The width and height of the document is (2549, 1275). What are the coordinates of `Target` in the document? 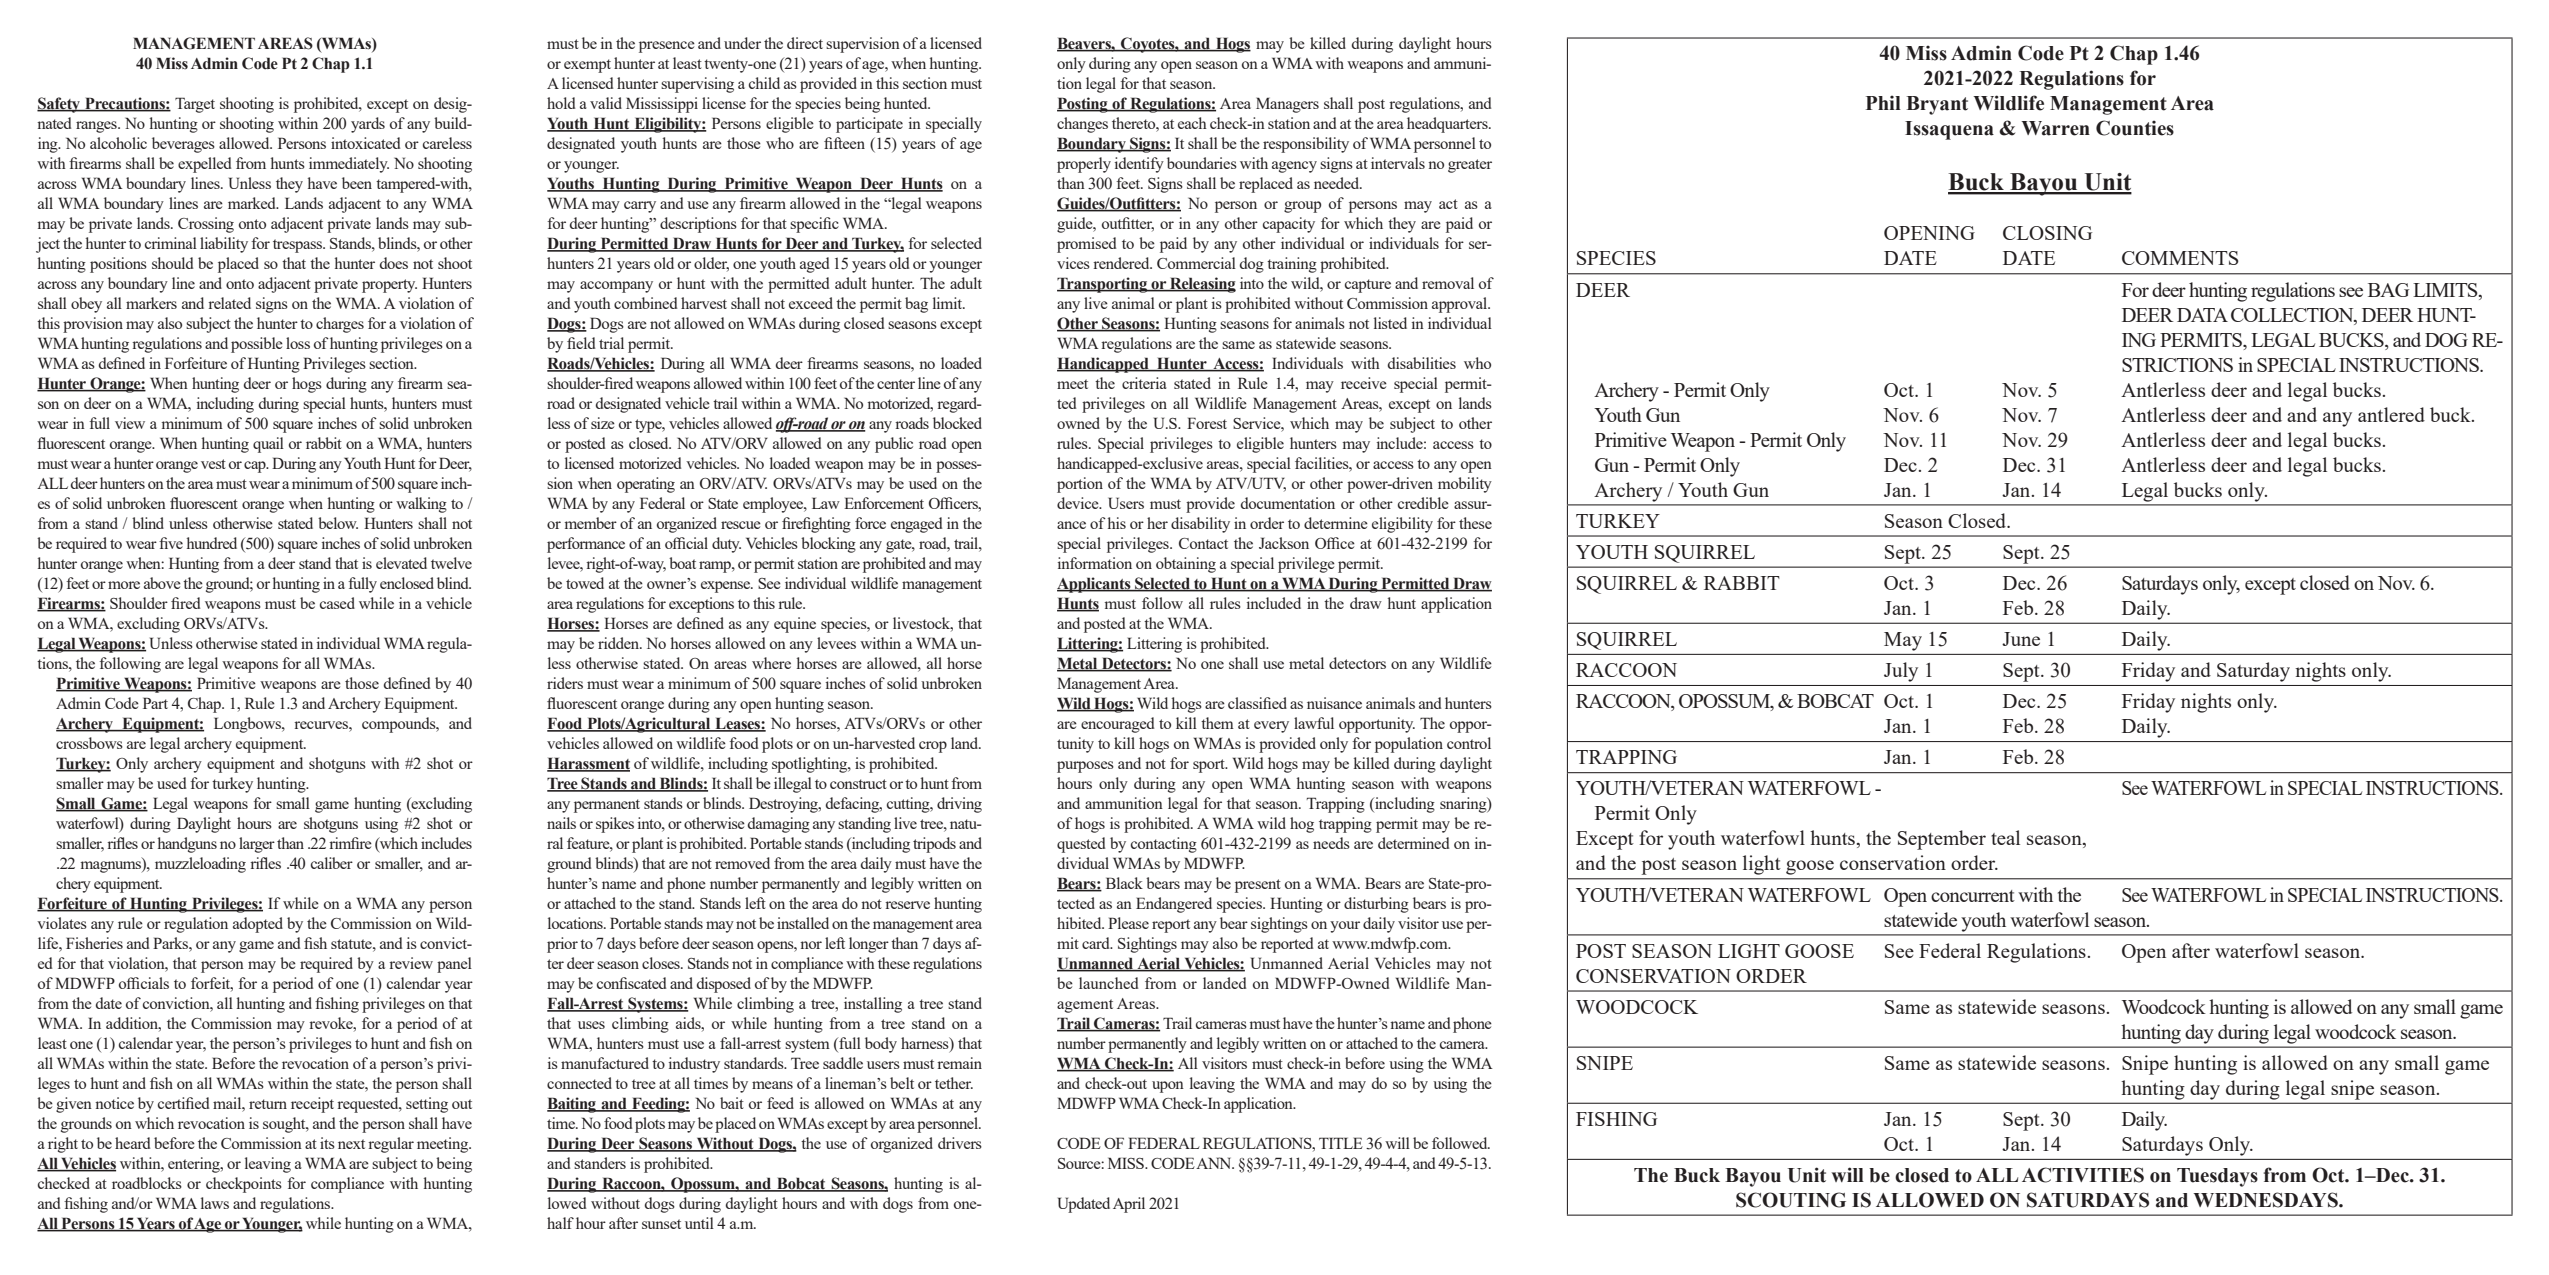 It's located at (195, 105).
